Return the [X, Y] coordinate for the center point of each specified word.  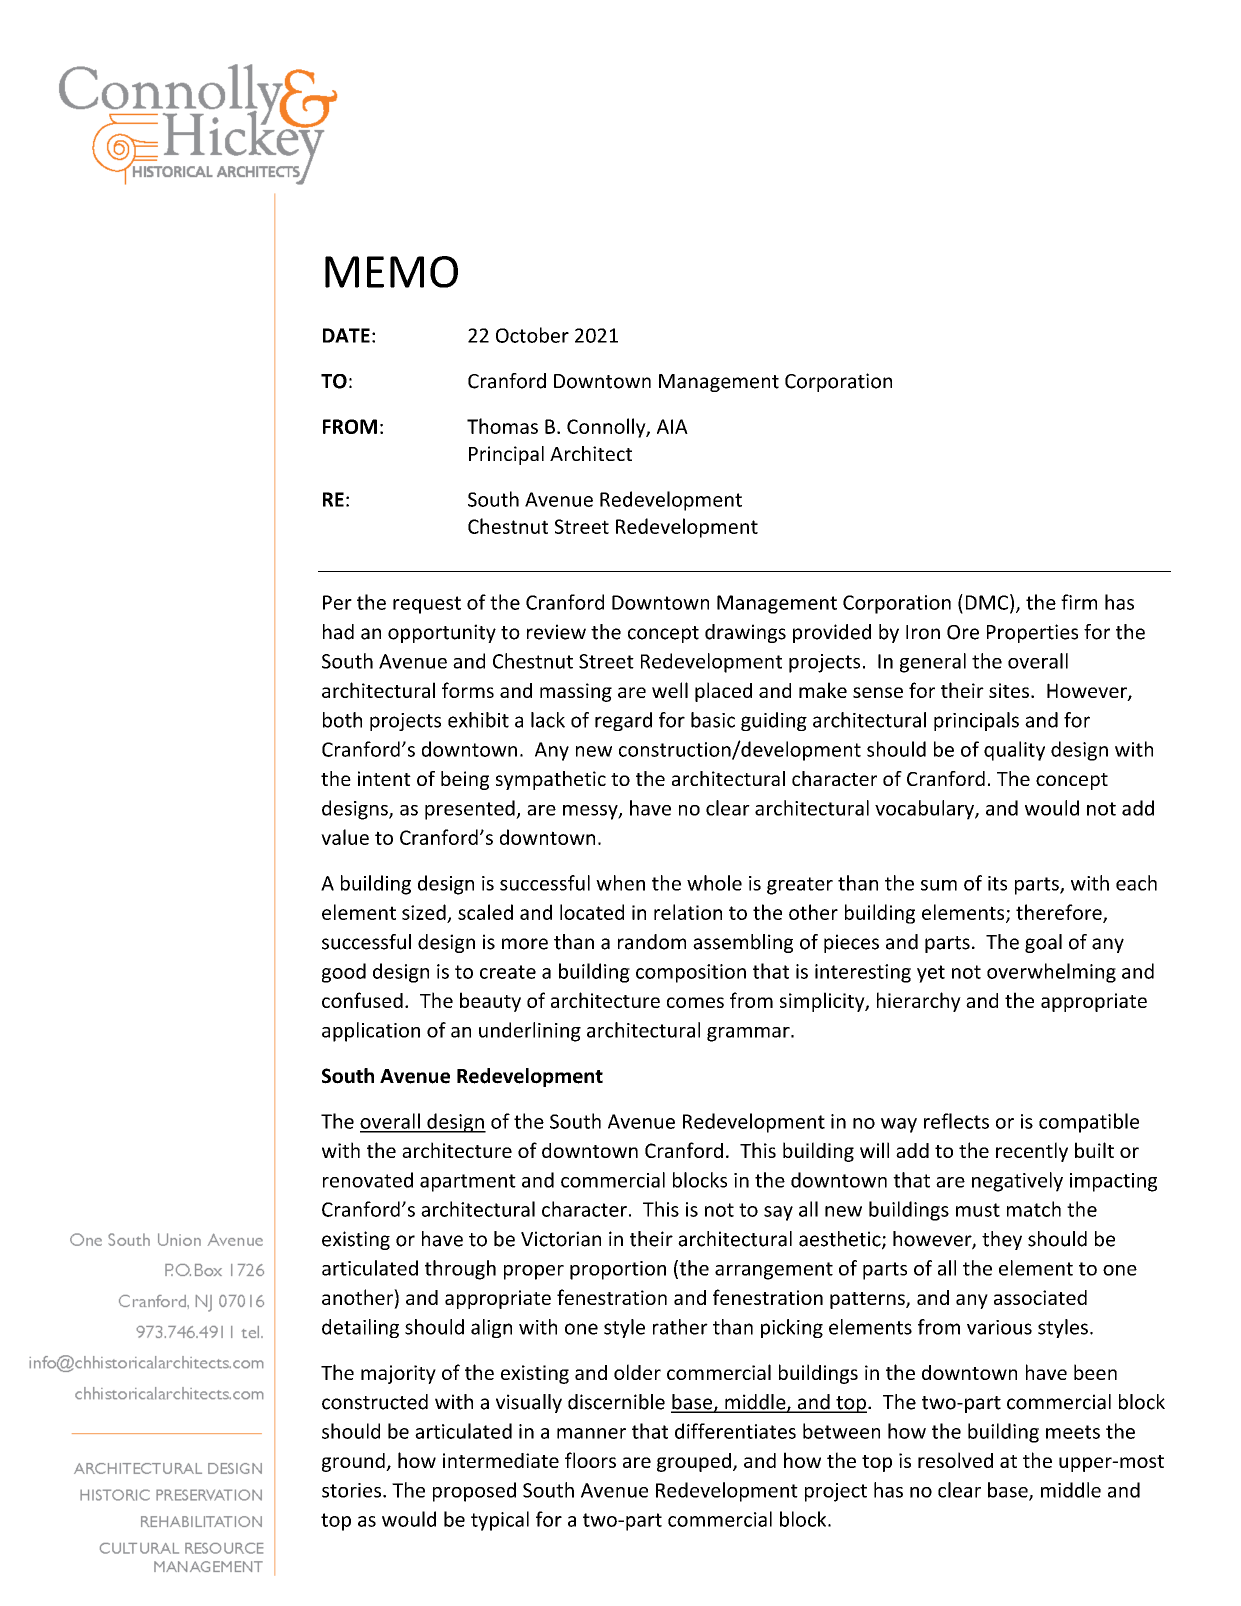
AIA [672, 426]
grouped [694, 1462]
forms [468, 690]
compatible [1089, 1123]
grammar [749, 1034]
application [371, 1032]
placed [723, 692]
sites [1009, 690]
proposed [474, 1492]
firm [1079, 602]
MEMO [391, 272]
